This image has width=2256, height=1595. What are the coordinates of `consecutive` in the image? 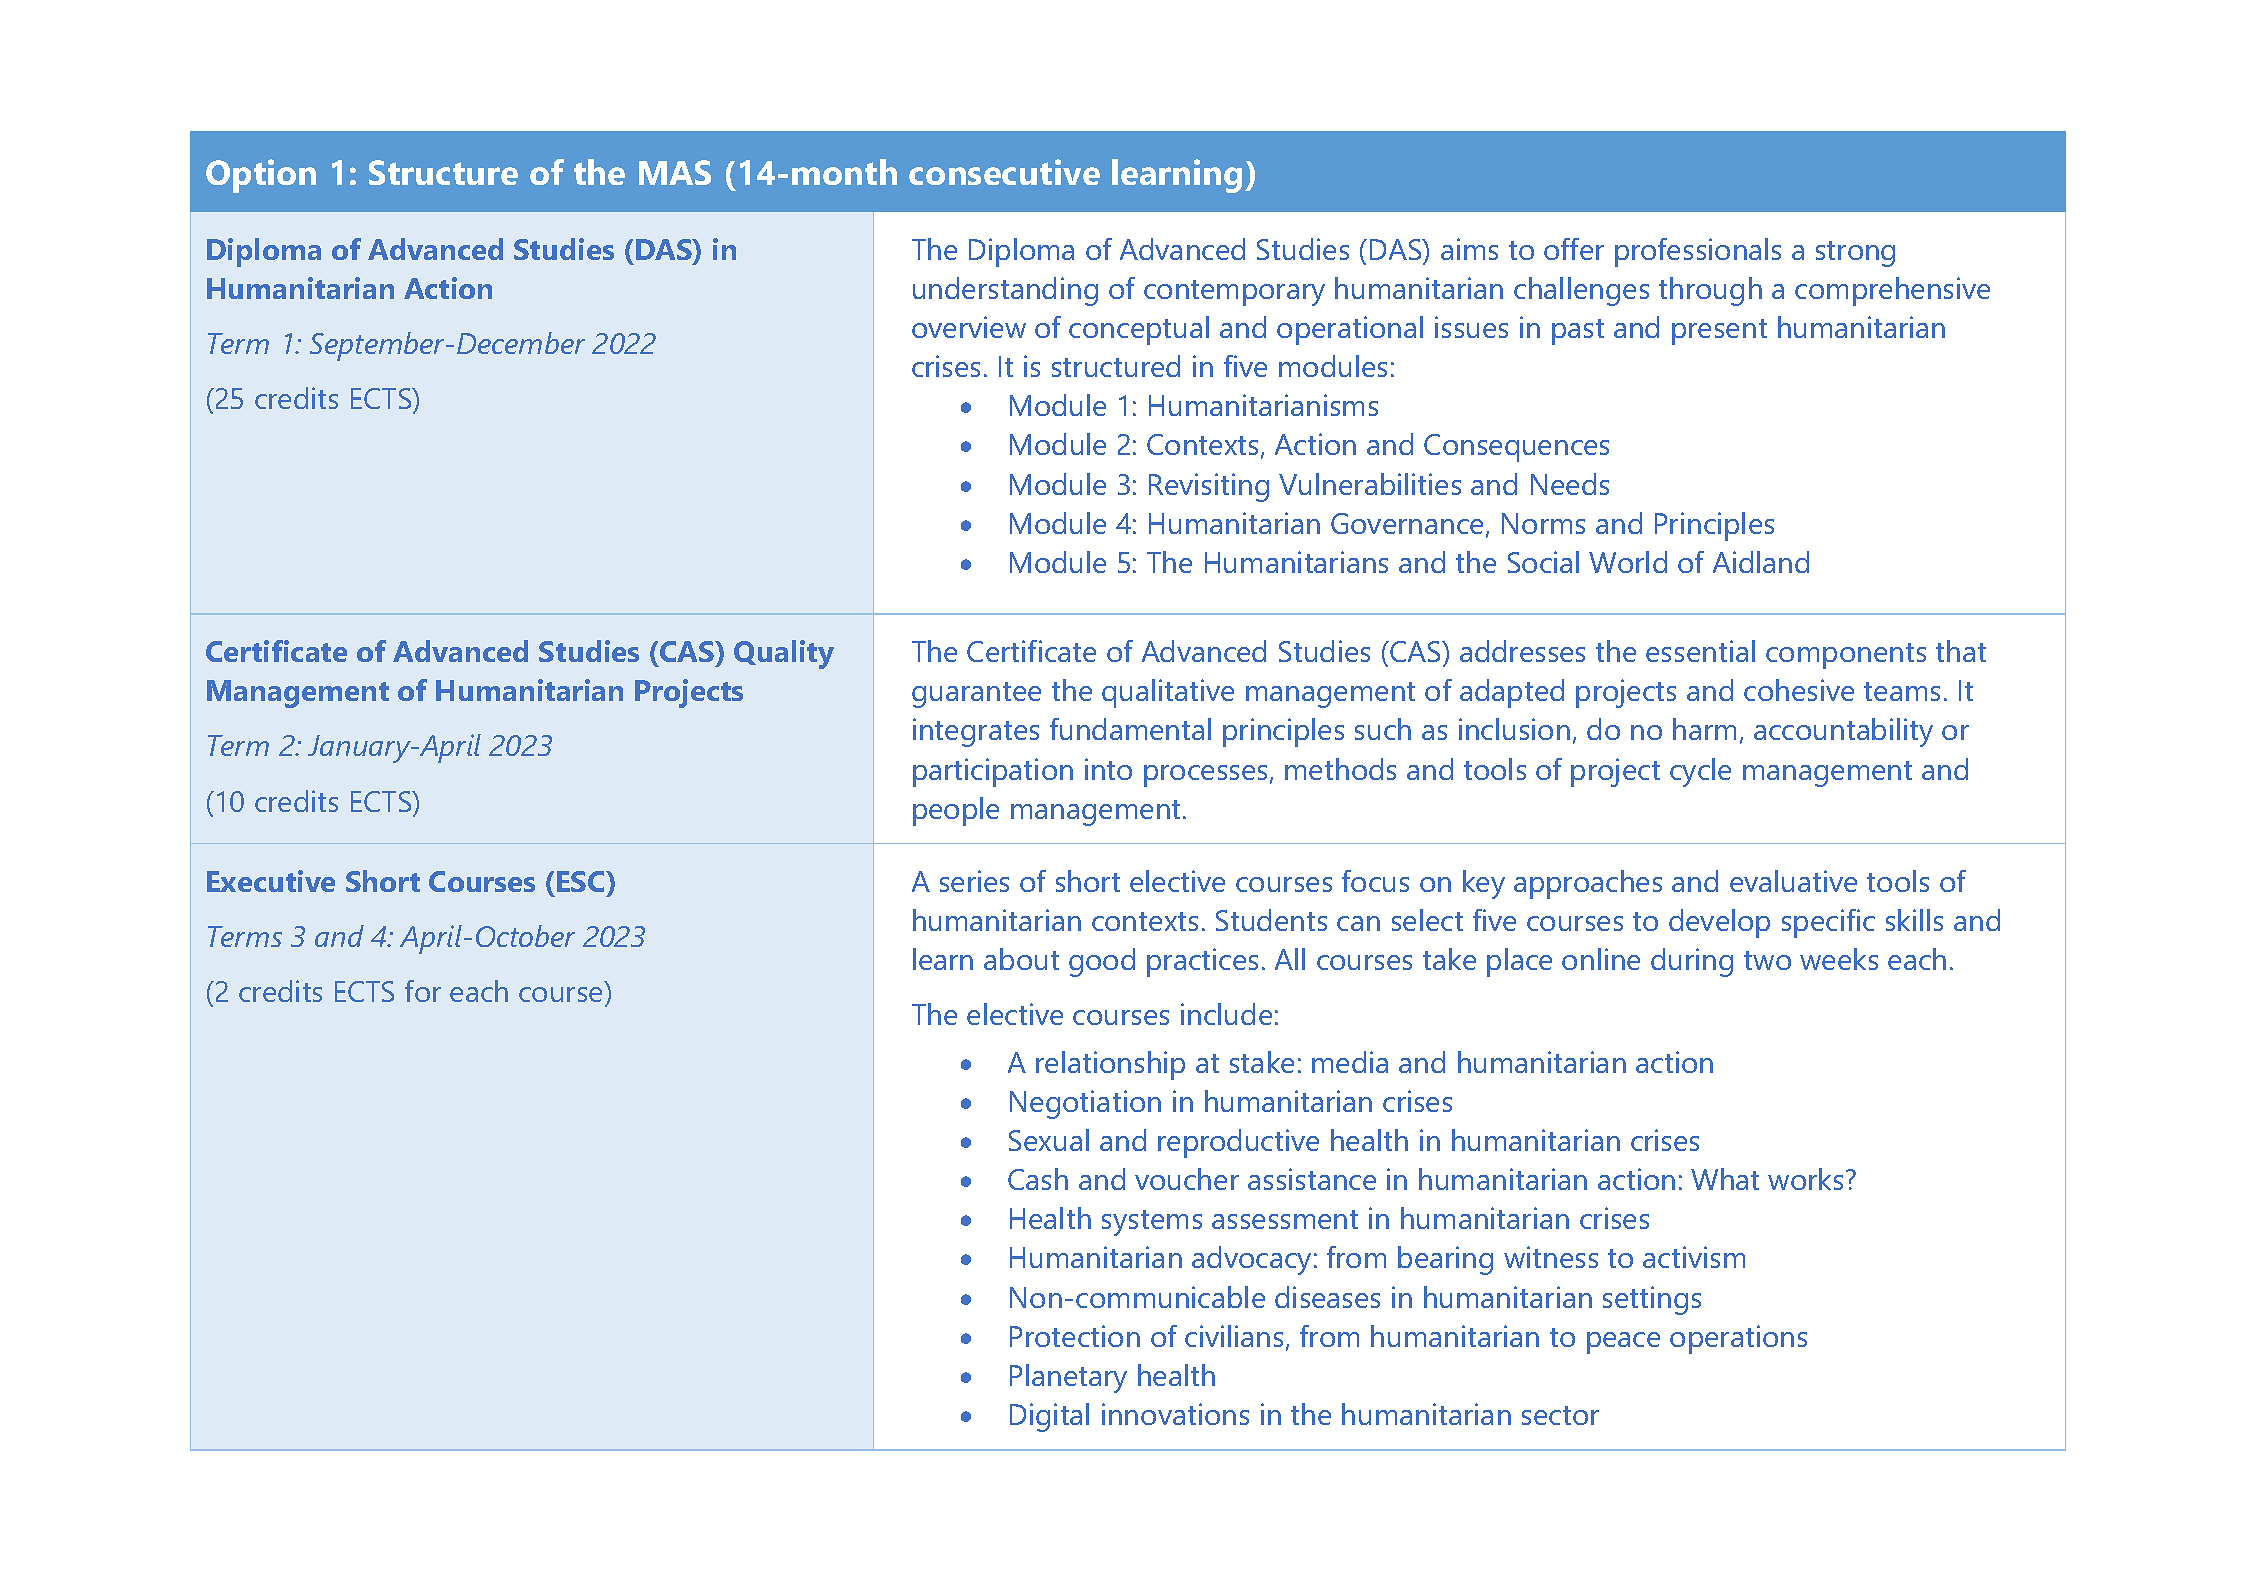 It's located at (1004, 172).
